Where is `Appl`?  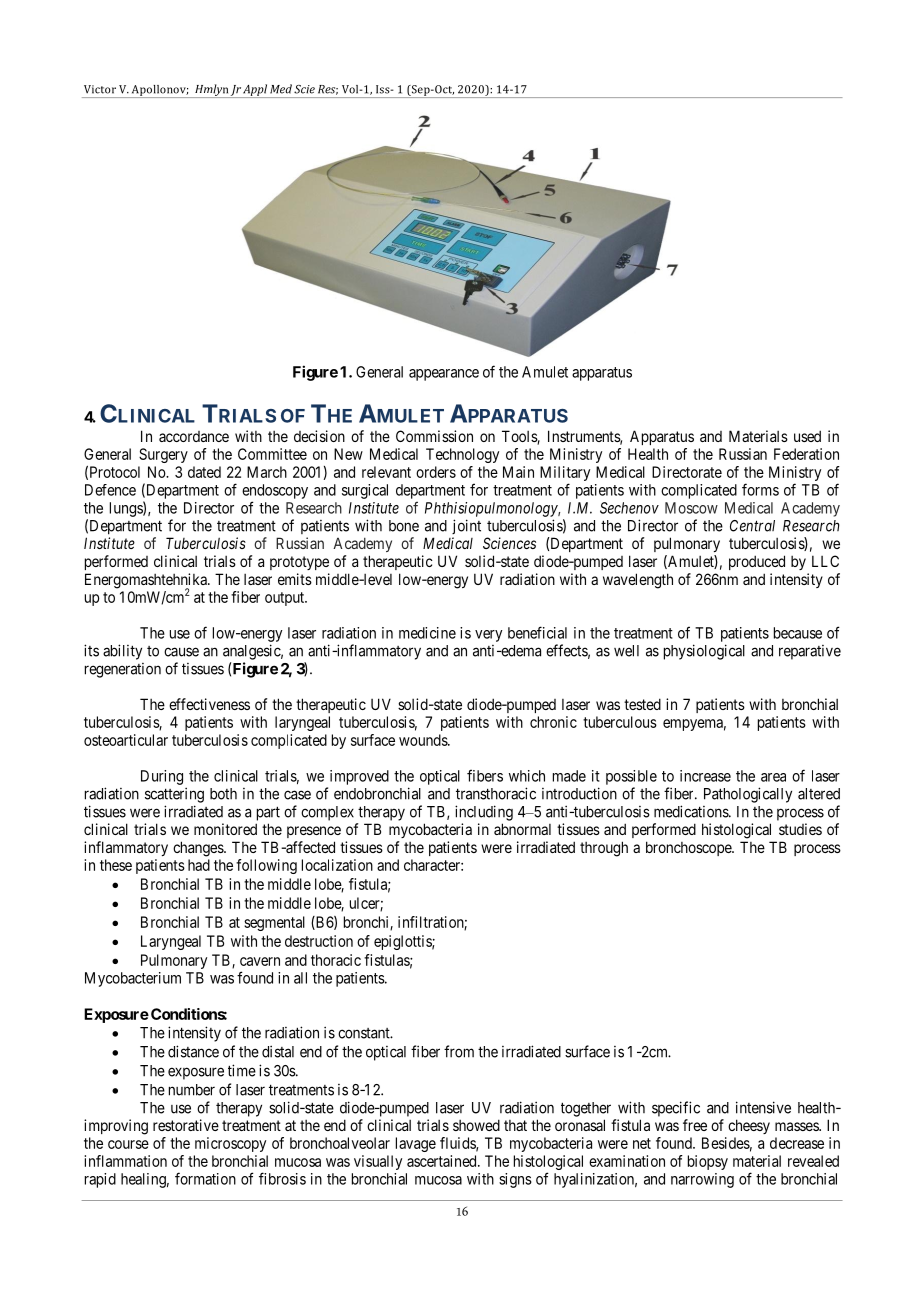
Appl is located at coordinates (255, 91).
